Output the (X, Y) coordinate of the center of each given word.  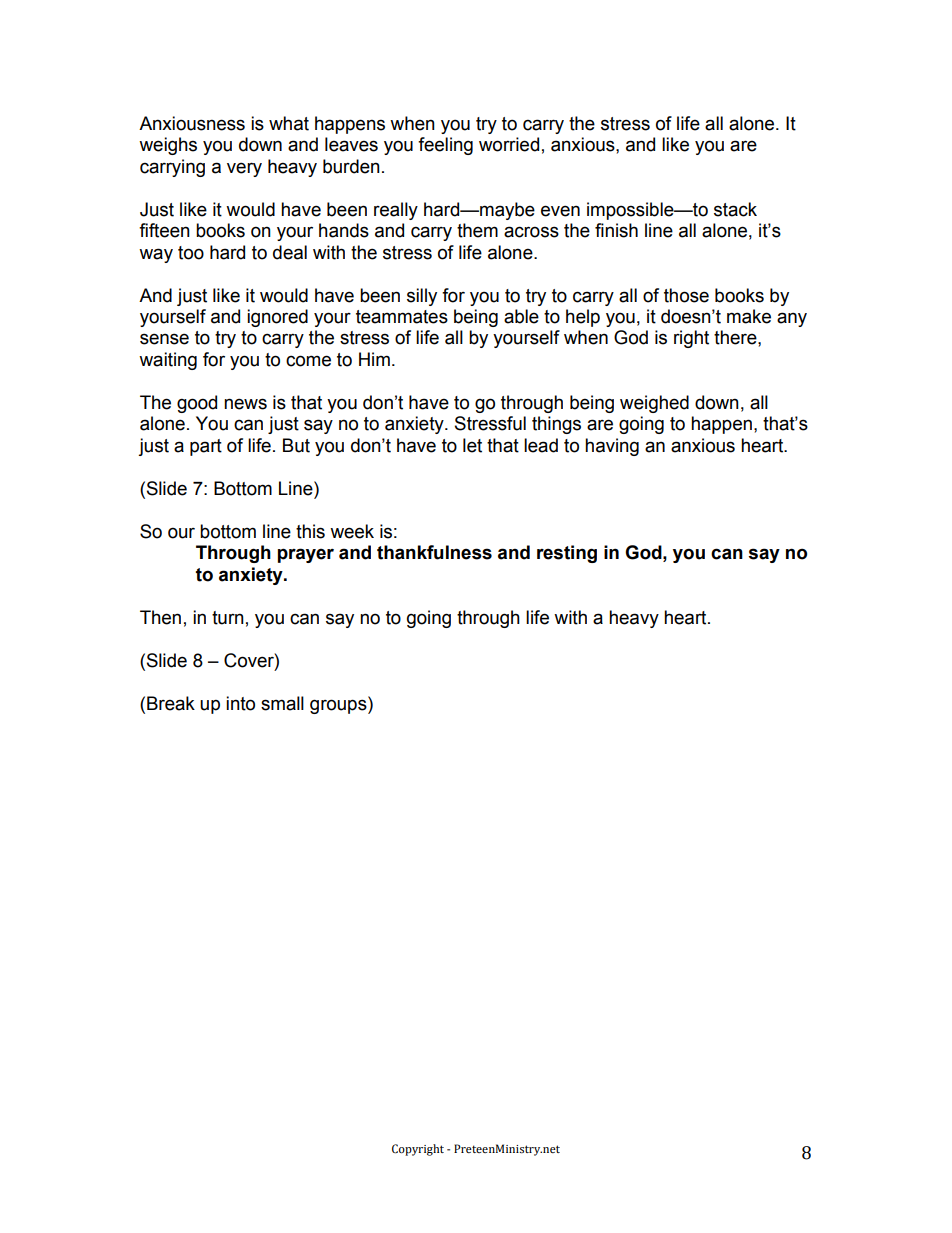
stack (735, 209)
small (282, 703)
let (472, 445)
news (245, 404)
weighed (654, 404)
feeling (445, 146)
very (244, 169)
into (240, 703)
